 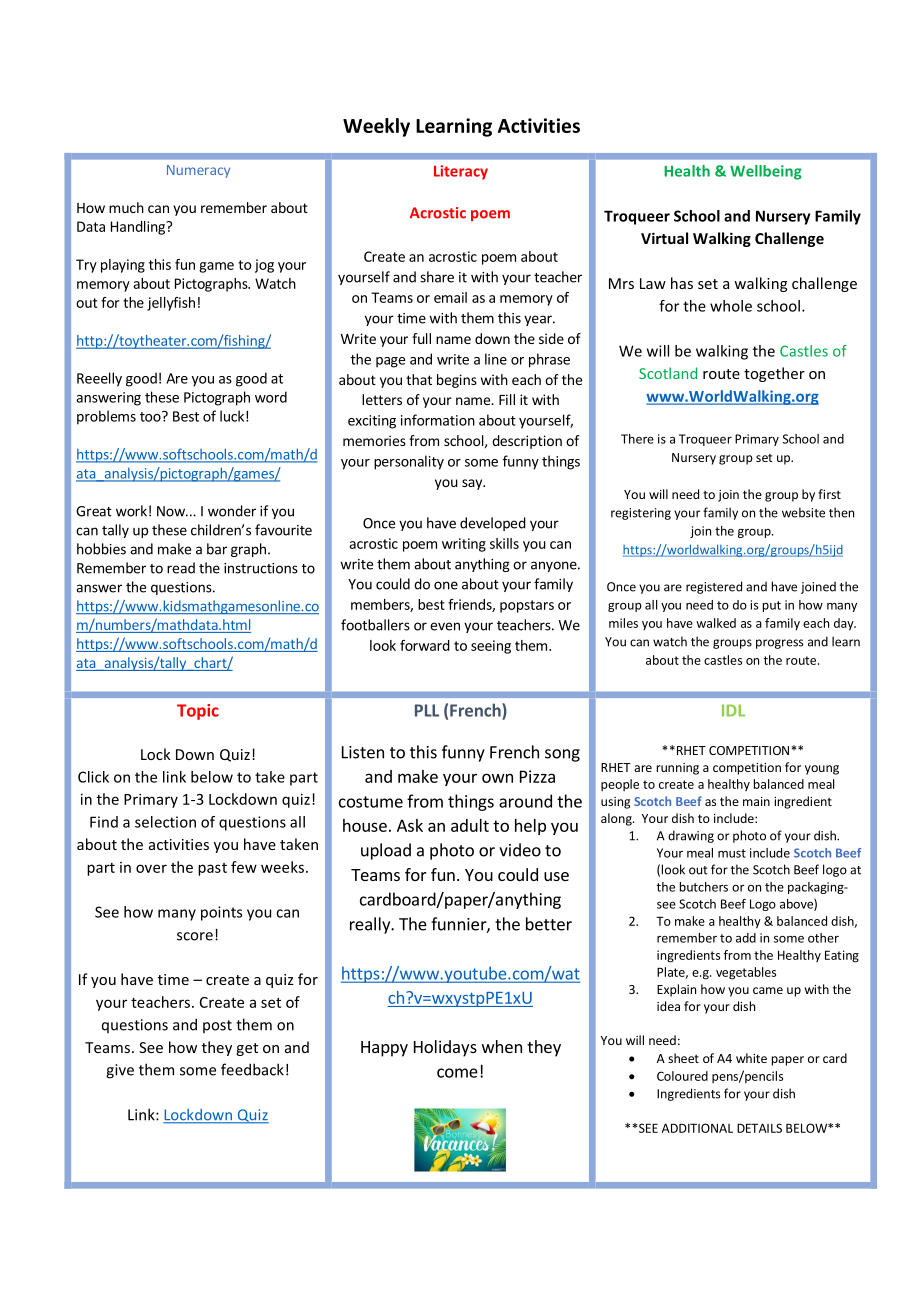 I want to click on main, so click(x=756, y=801).
